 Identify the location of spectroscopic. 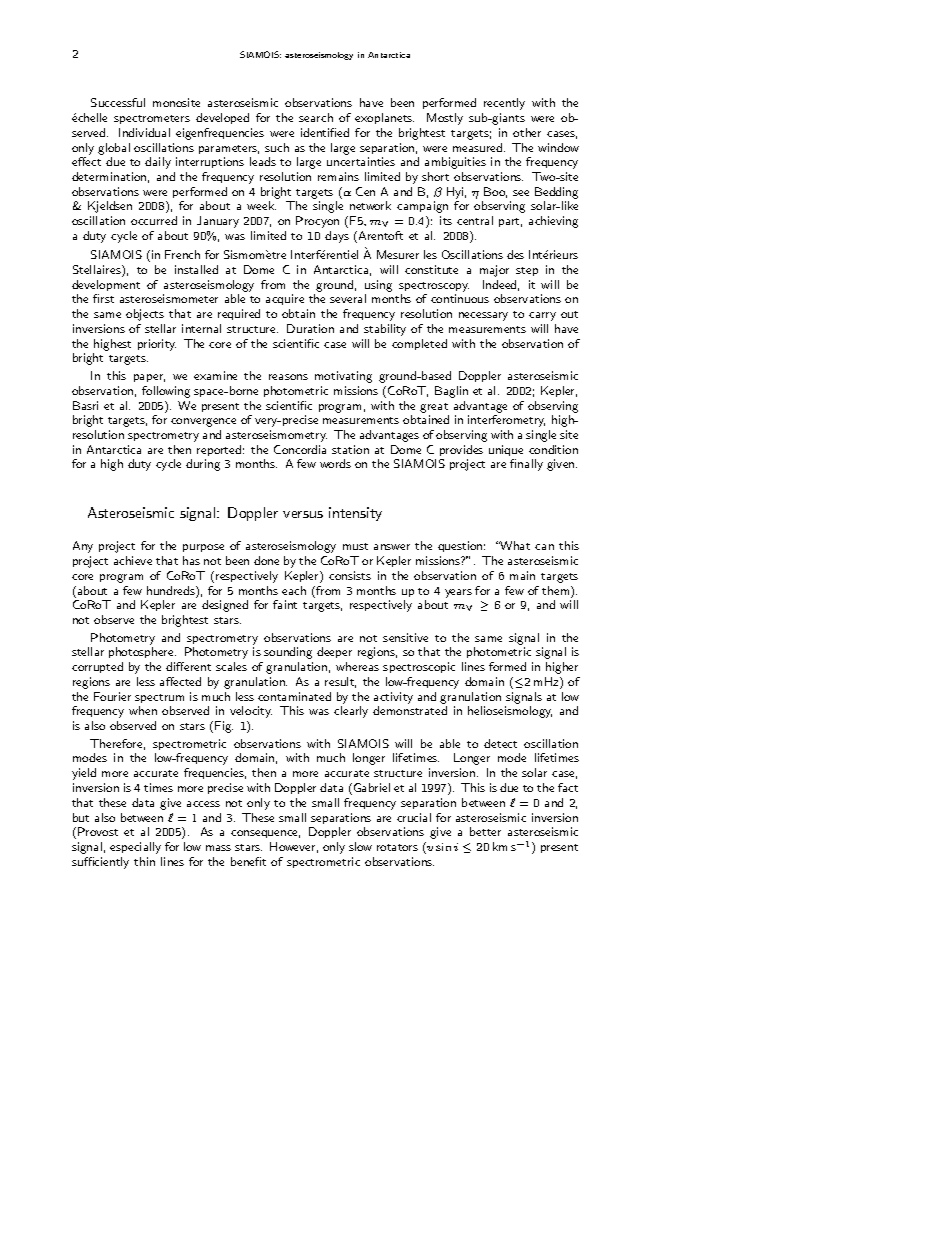
(419, 667).
